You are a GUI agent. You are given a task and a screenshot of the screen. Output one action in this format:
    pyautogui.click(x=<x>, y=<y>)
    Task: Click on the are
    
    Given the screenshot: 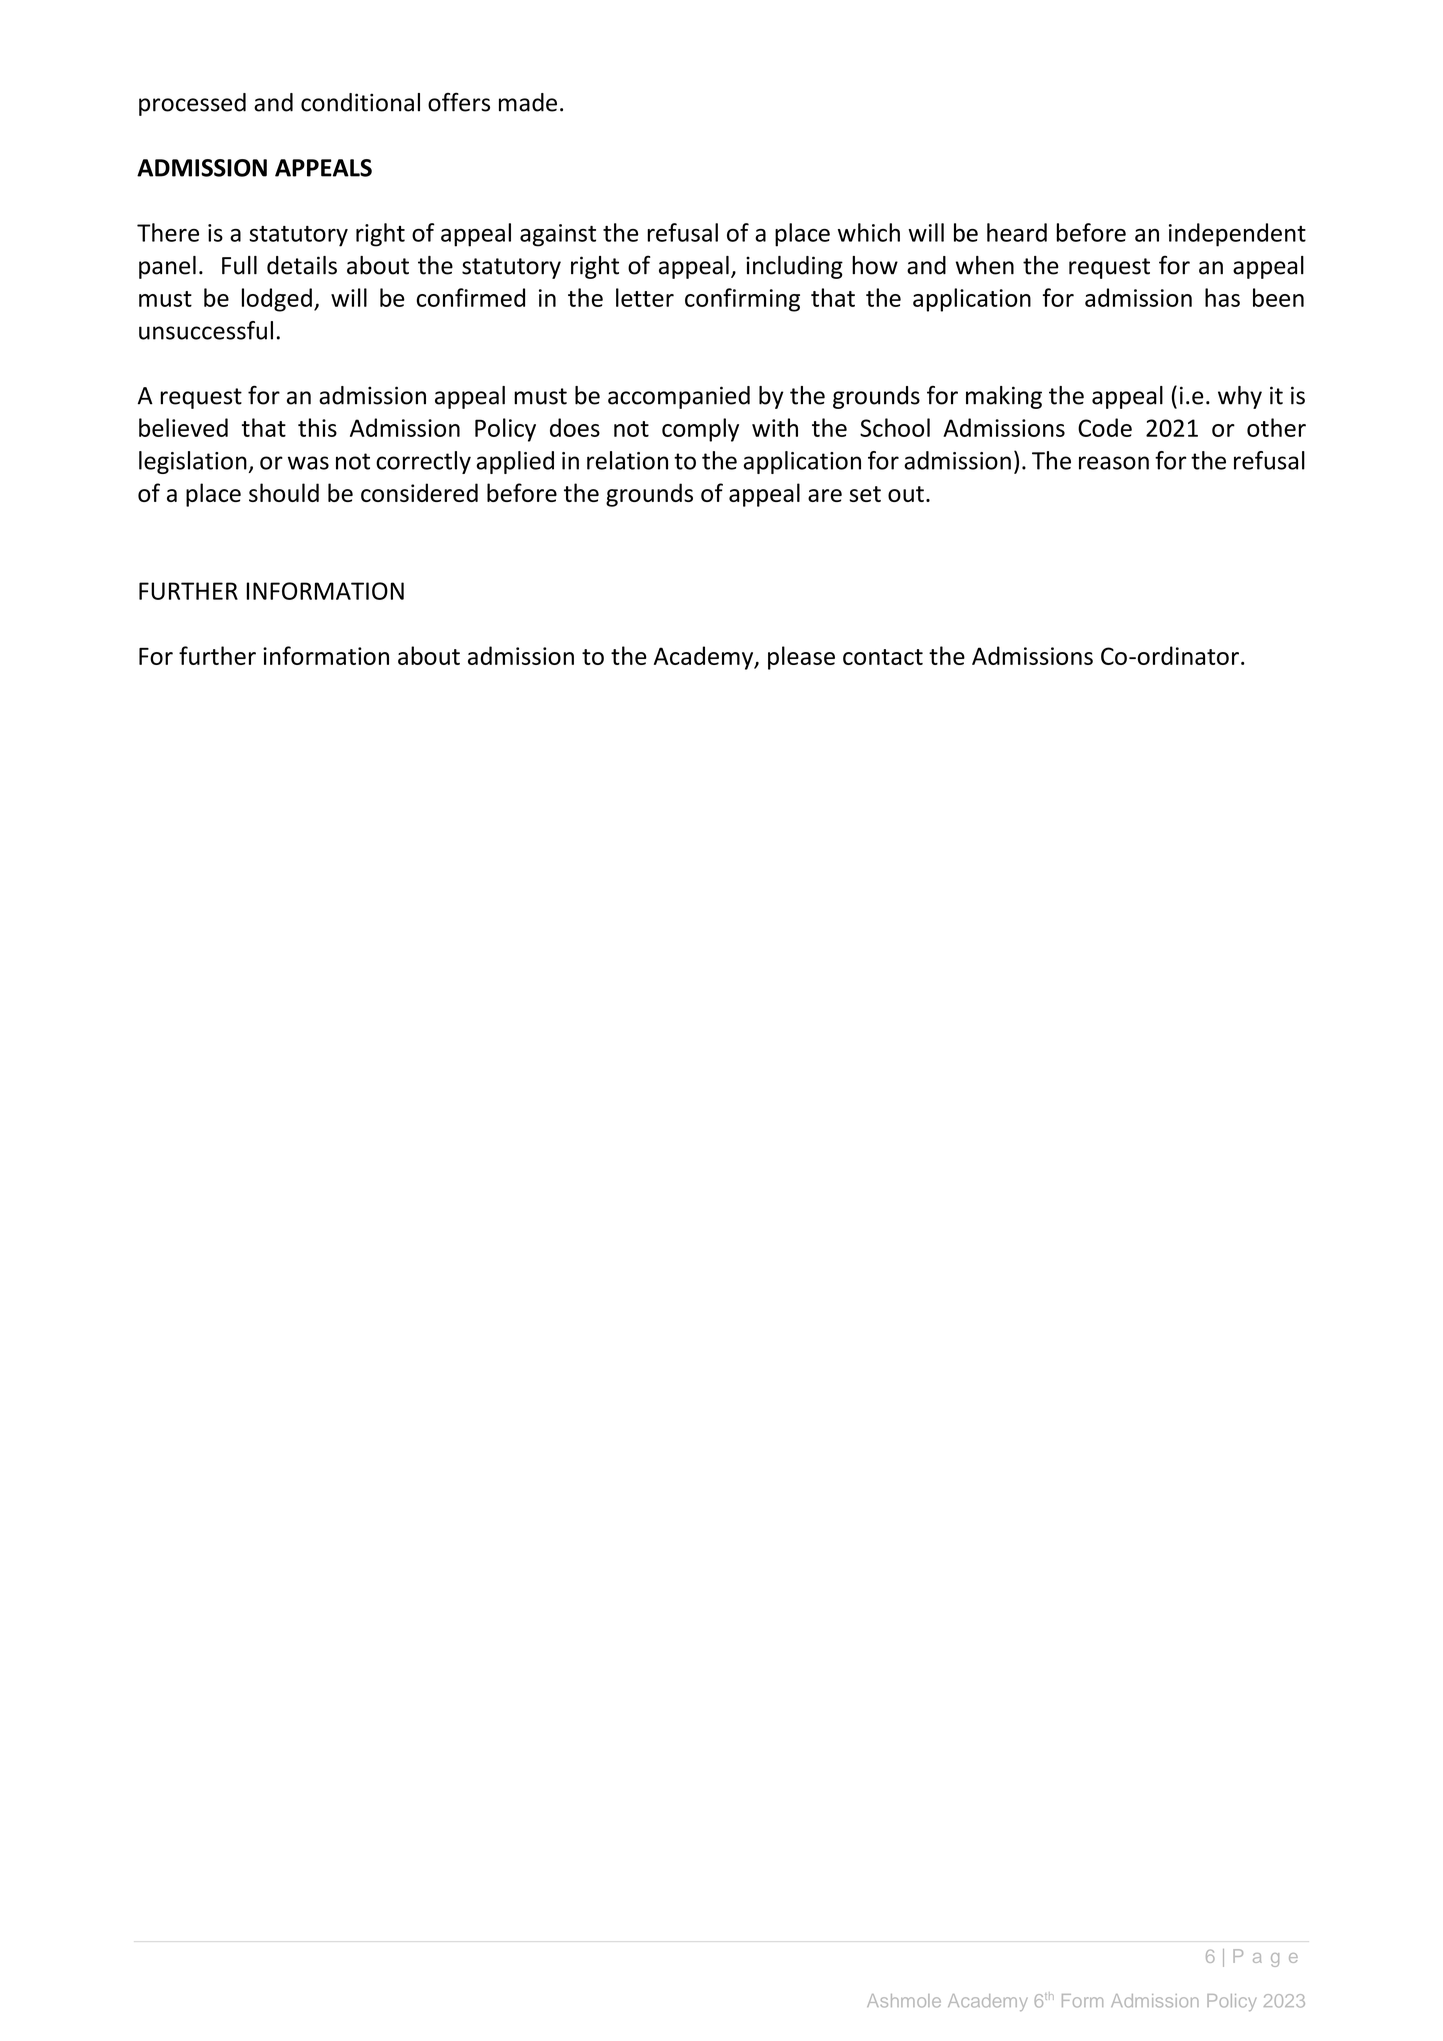 What is the action you would take?
    pyautogui.click(x=825, y=495)
